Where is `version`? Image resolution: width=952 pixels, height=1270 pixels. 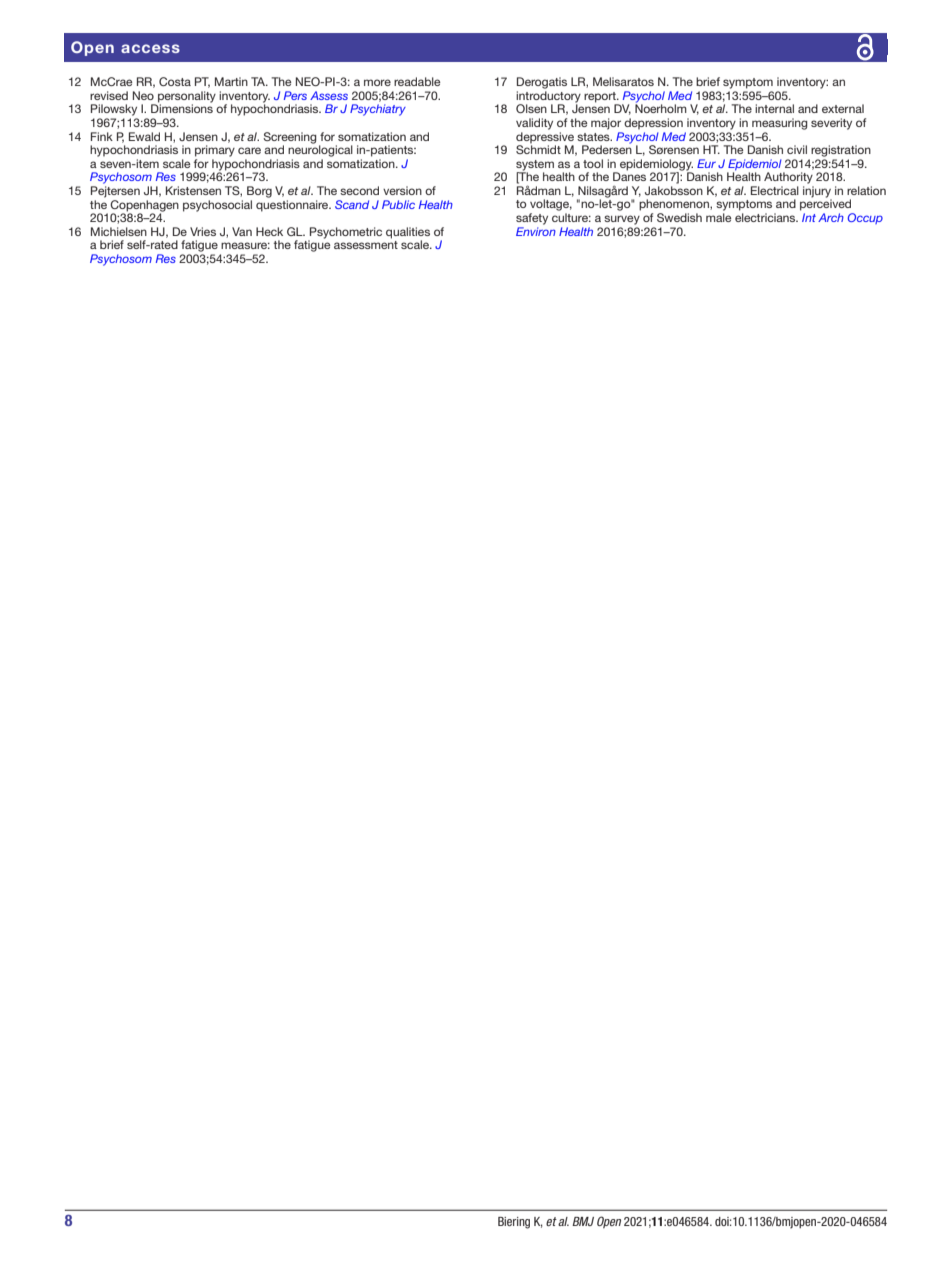 version is located at coordinates (402, 190).
